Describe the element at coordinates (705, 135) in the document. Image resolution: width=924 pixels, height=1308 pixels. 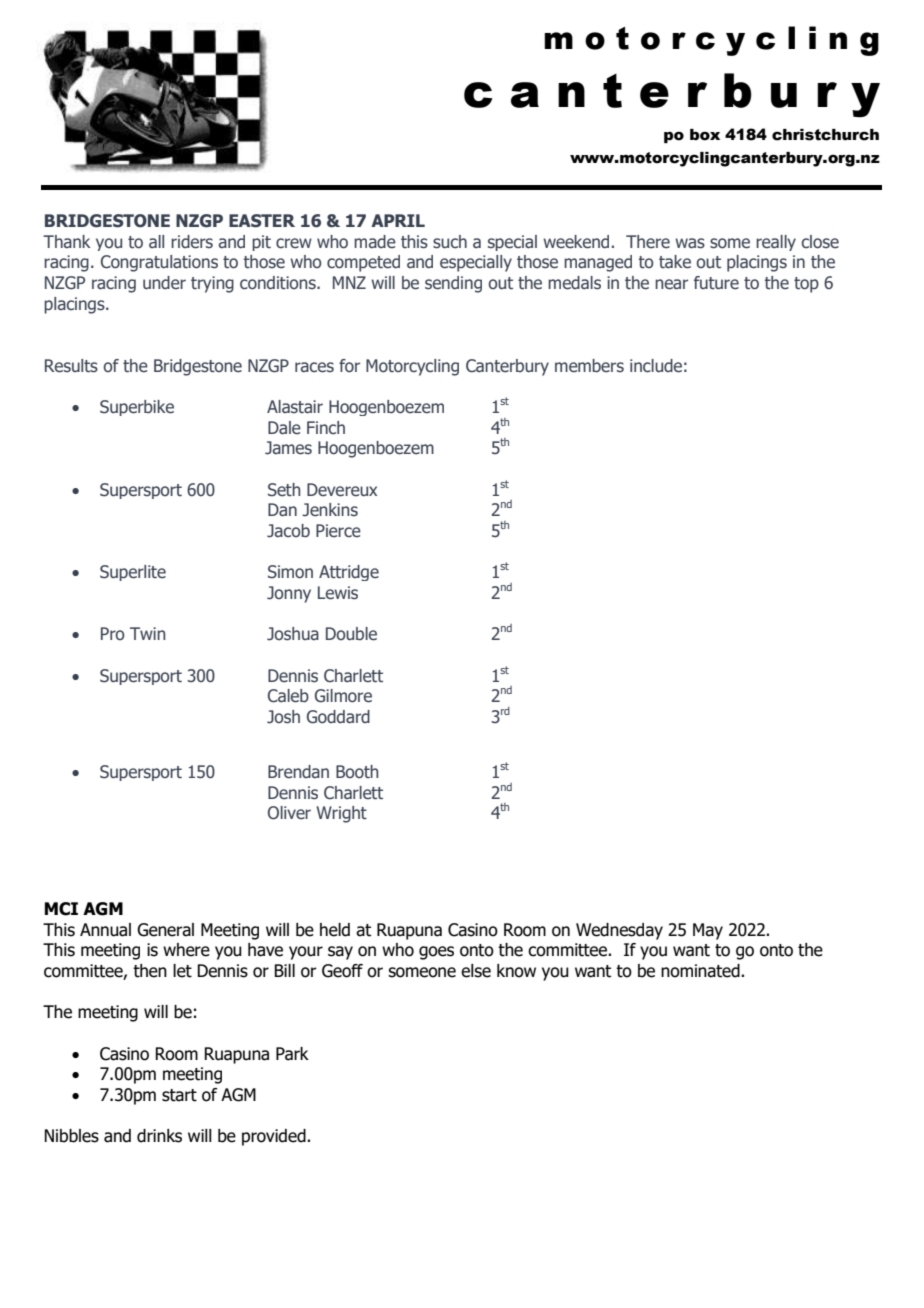
I see `box` at that location.
